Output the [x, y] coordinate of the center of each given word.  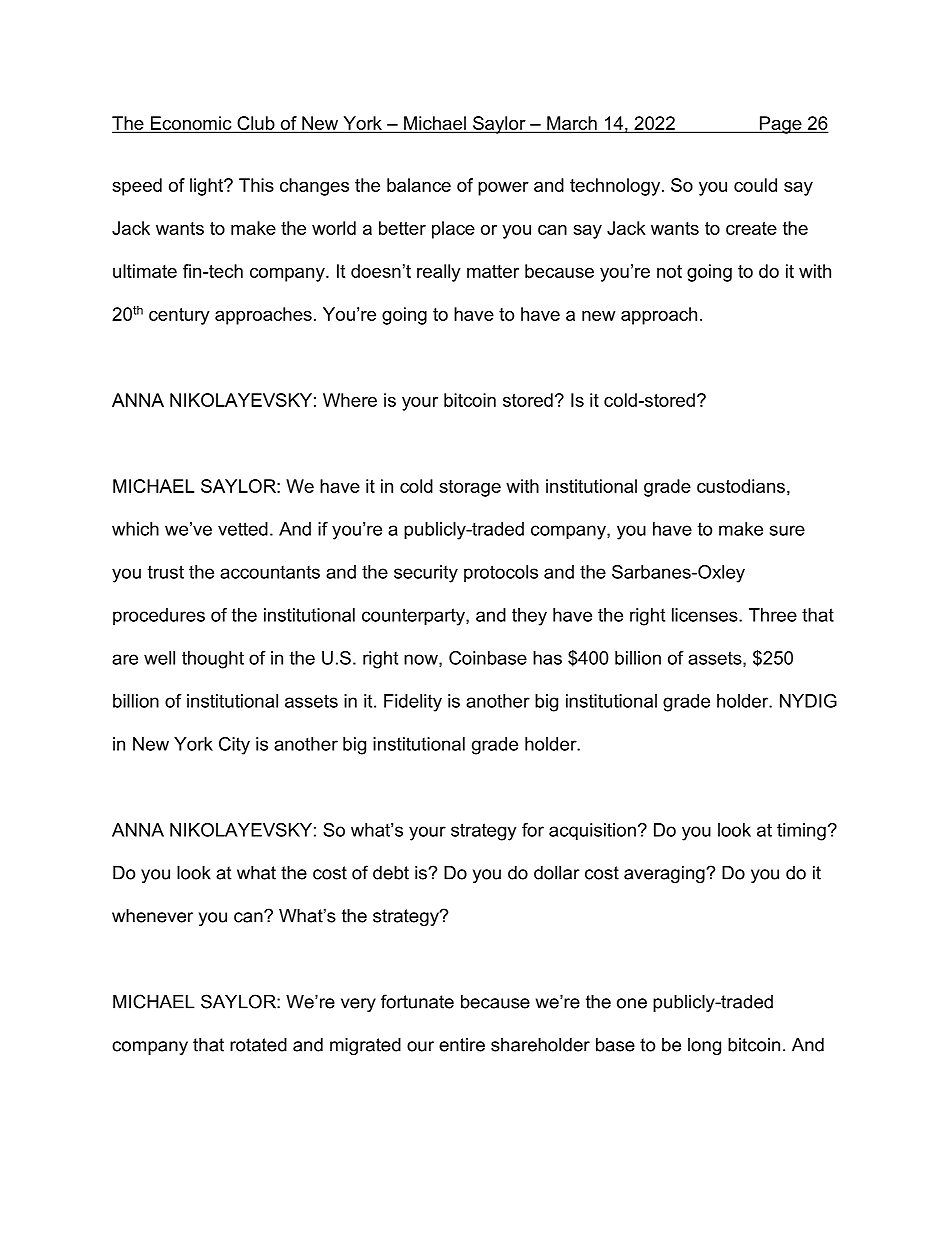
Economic [191, 124]
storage [470, 488]
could [755, 185]
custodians [741, 486]
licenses [706, 615]
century [179, 316]
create [751, 228]
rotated [258, 1045]
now [422, 660]
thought [213, 660]
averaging [664, 874]
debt [391, 873]
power [503, 189]
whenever [152, 916]
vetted [243, 529]
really [439, 273]
